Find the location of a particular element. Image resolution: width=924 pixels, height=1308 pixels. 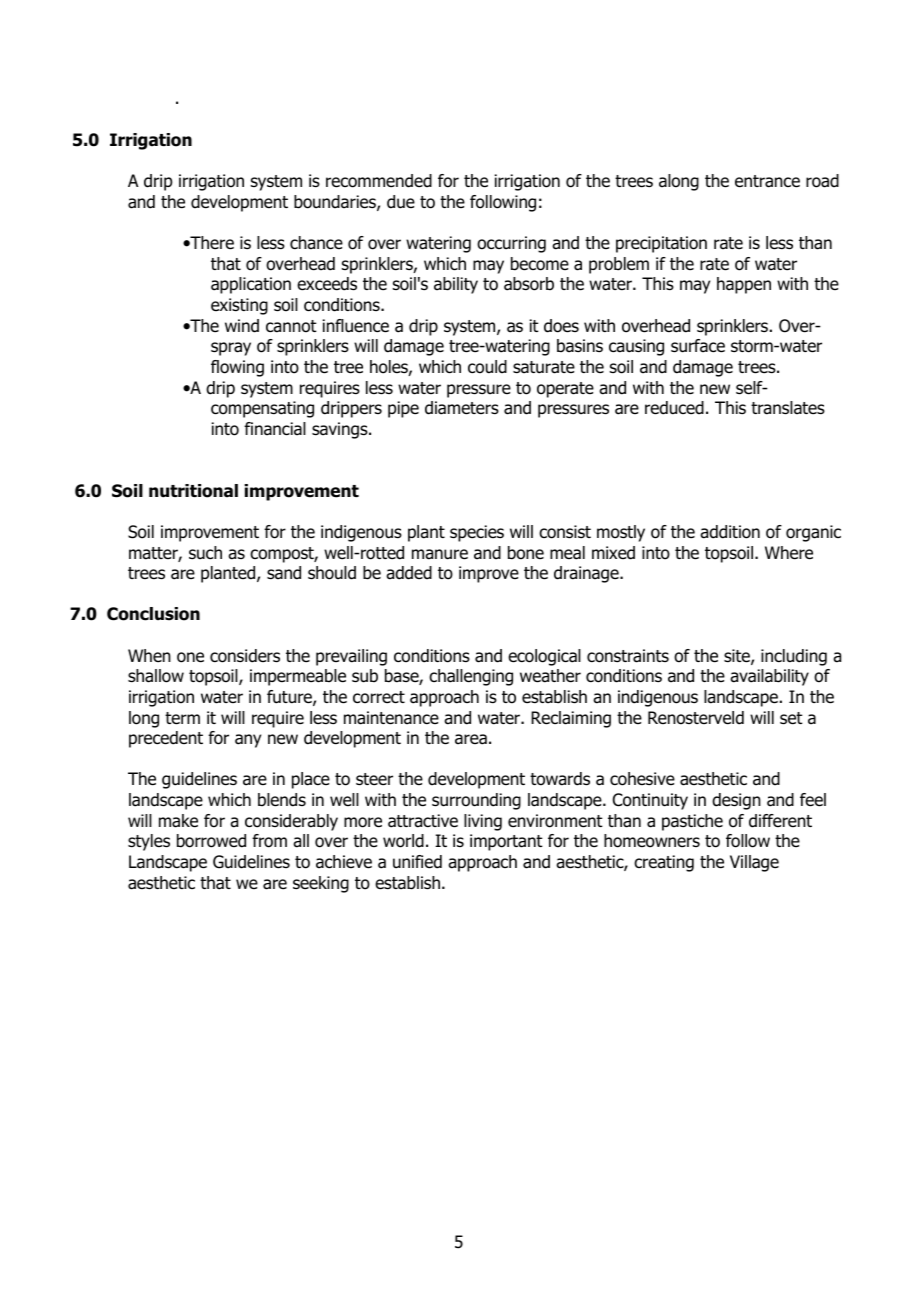

chance is located at coordinates (316, 243).
